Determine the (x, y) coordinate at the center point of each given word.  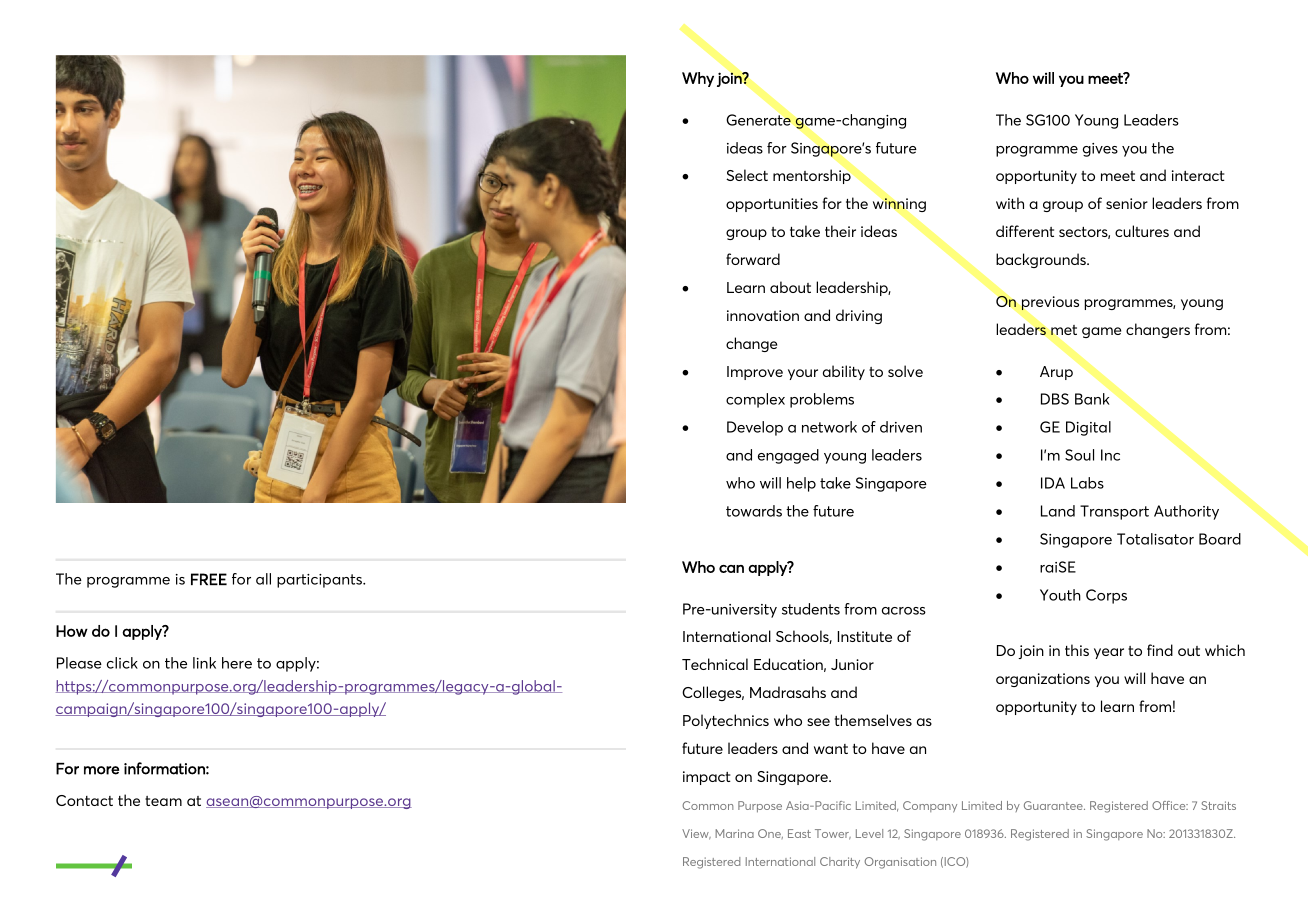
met (1064, 330)
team (163, 801)
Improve (755, 373)
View (696, 834)
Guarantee (1054, 805)
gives (1100, 150)
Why (698, 79)
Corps (1106, 596)
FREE (209, 579)
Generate (758, 120)
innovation (763, 315)
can (731, 569)
